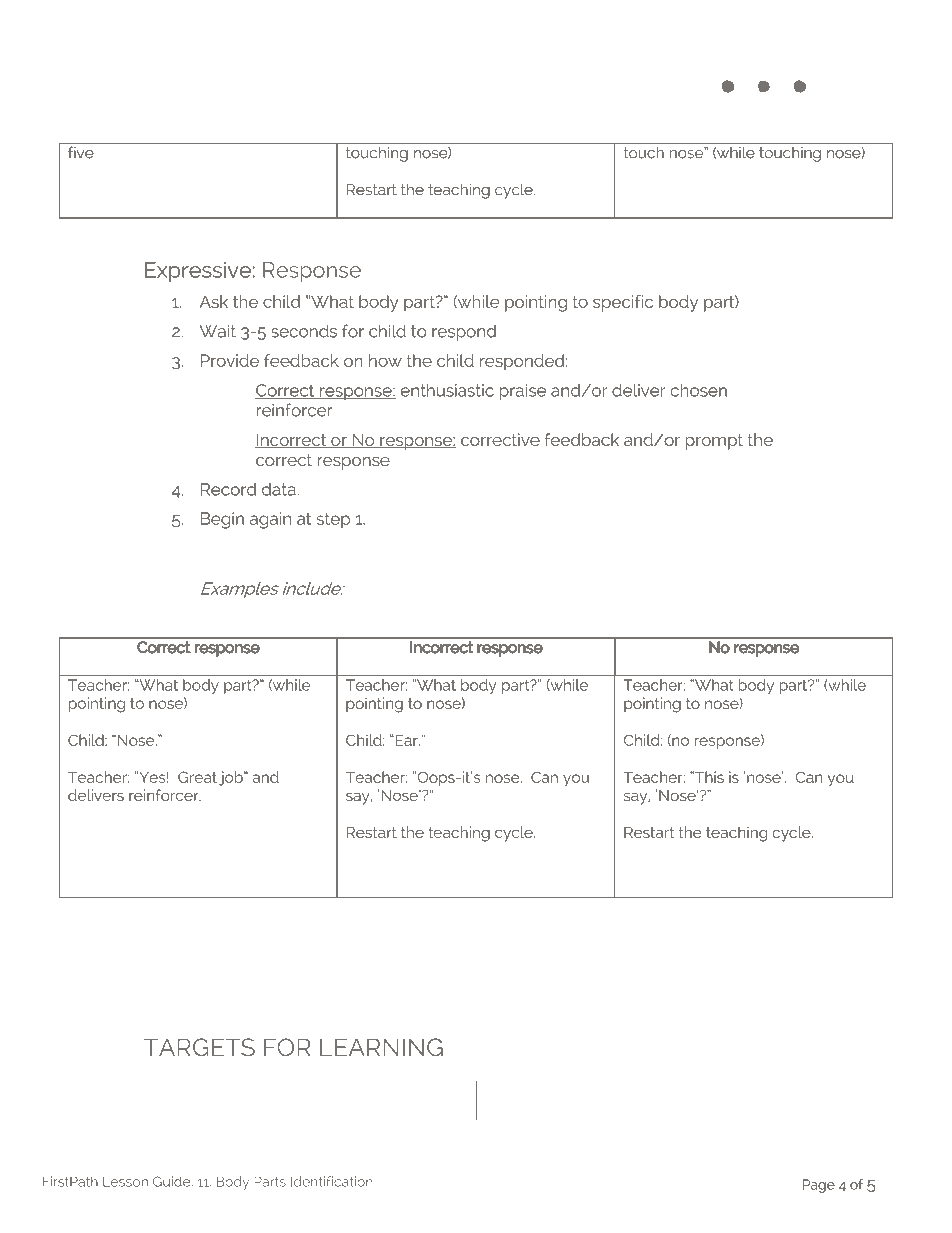 The width and height of the screenshot is (952, 1233). What do you see at coordinates (125, 1182) in the screenshot?
I see `Lesson` at bounding box center [125, 1182].
